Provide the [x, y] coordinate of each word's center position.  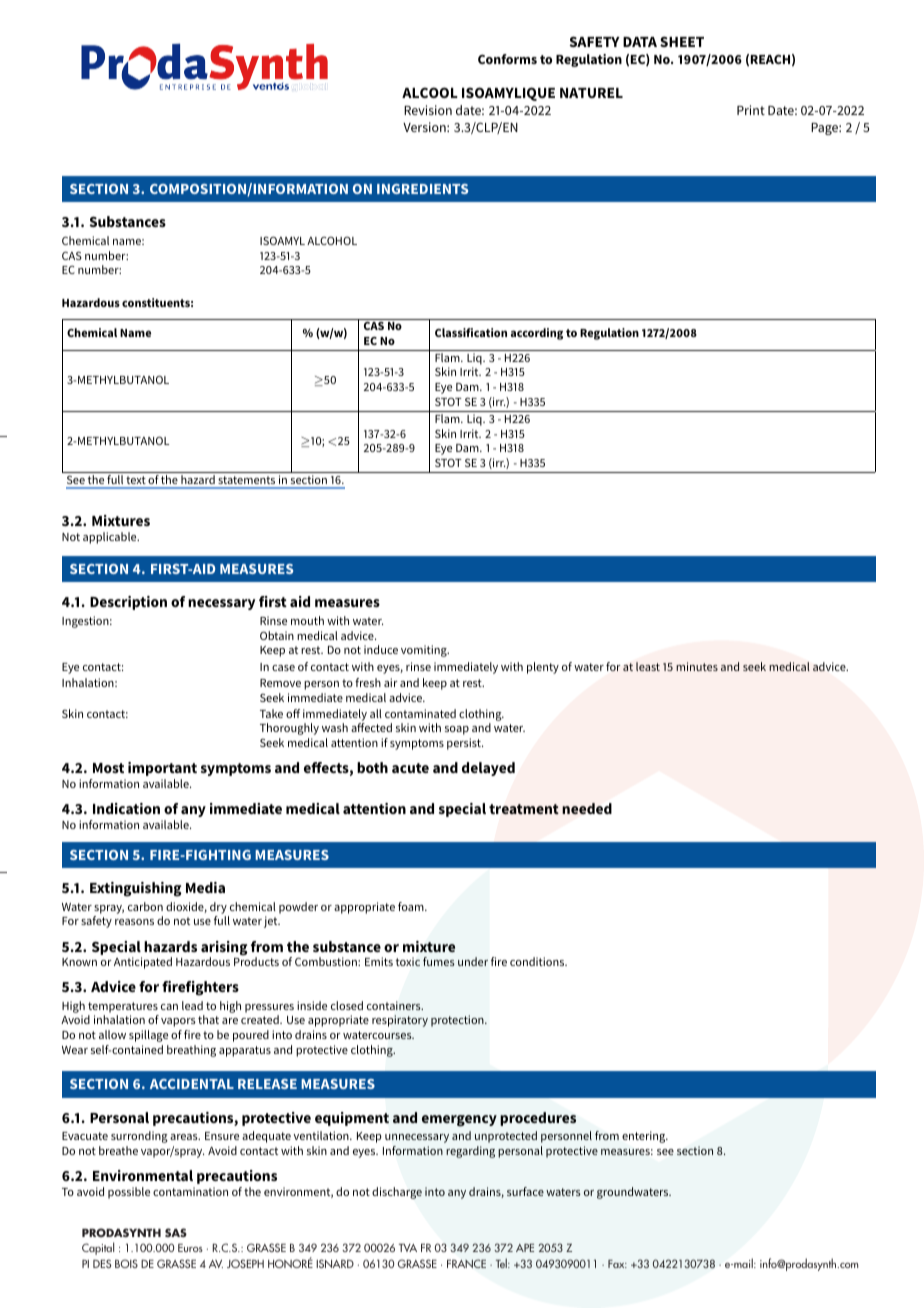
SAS [176, 1232]
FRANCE [466, 1263]
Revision [428, 110]
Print [751, 110]
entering [645, 1137]
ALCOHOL [332, 240]
